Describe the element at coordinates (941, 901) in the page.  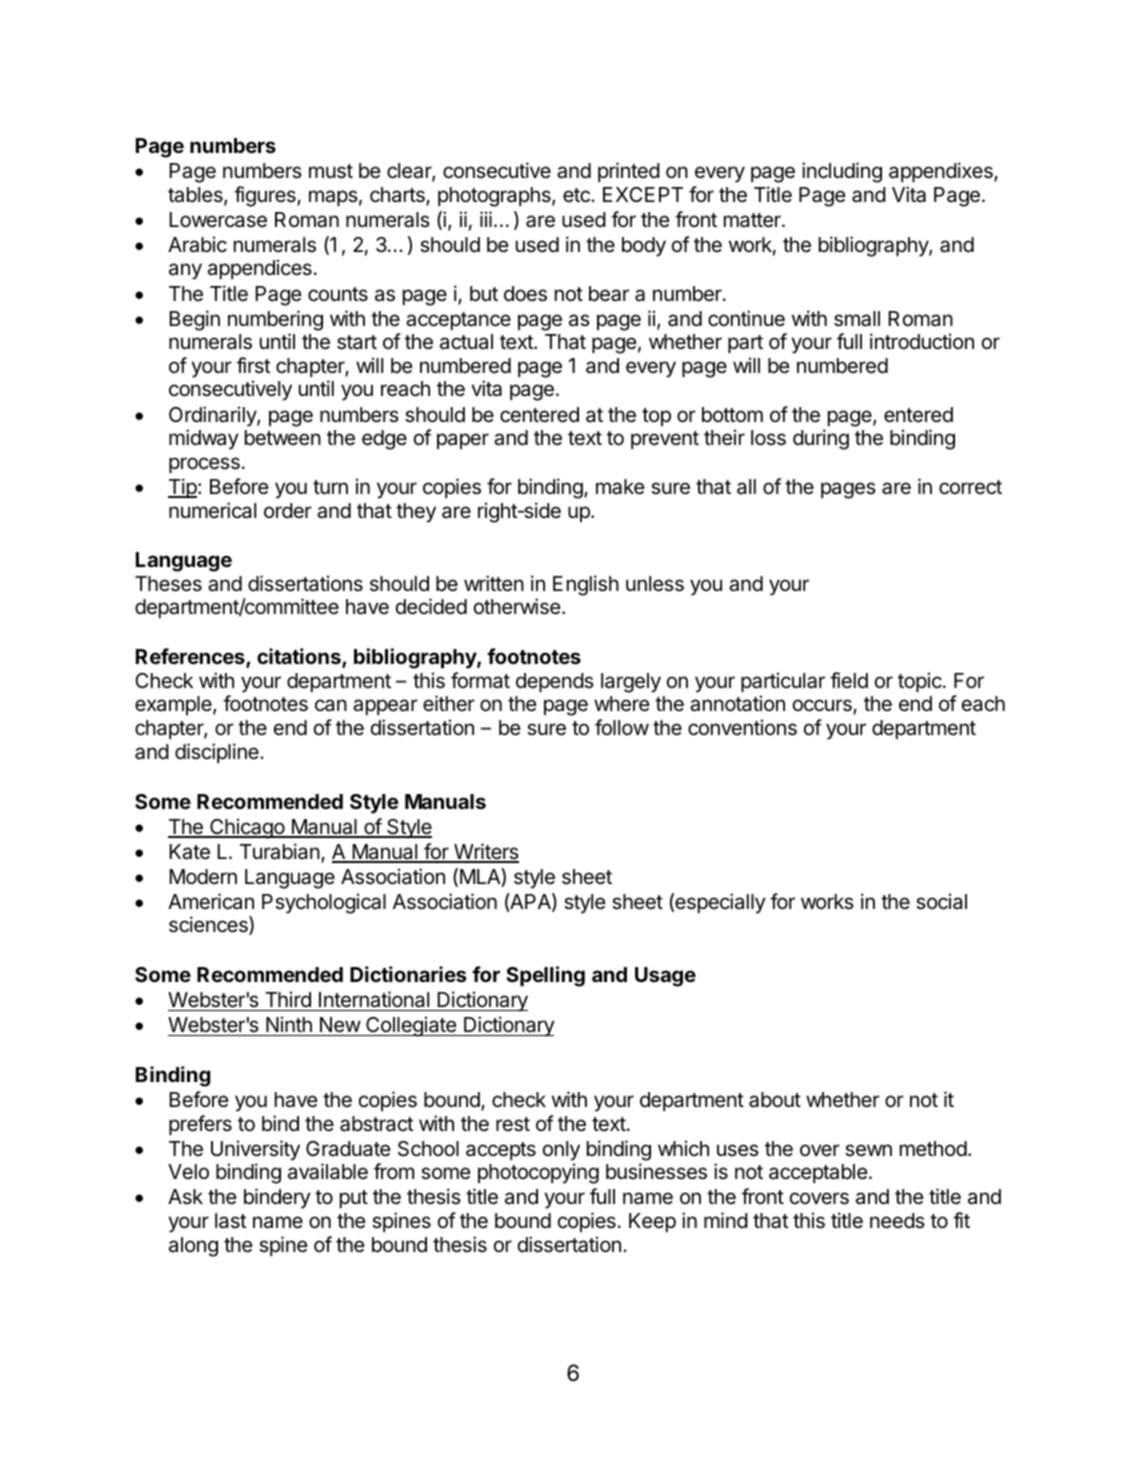
I see `social` at that location.
